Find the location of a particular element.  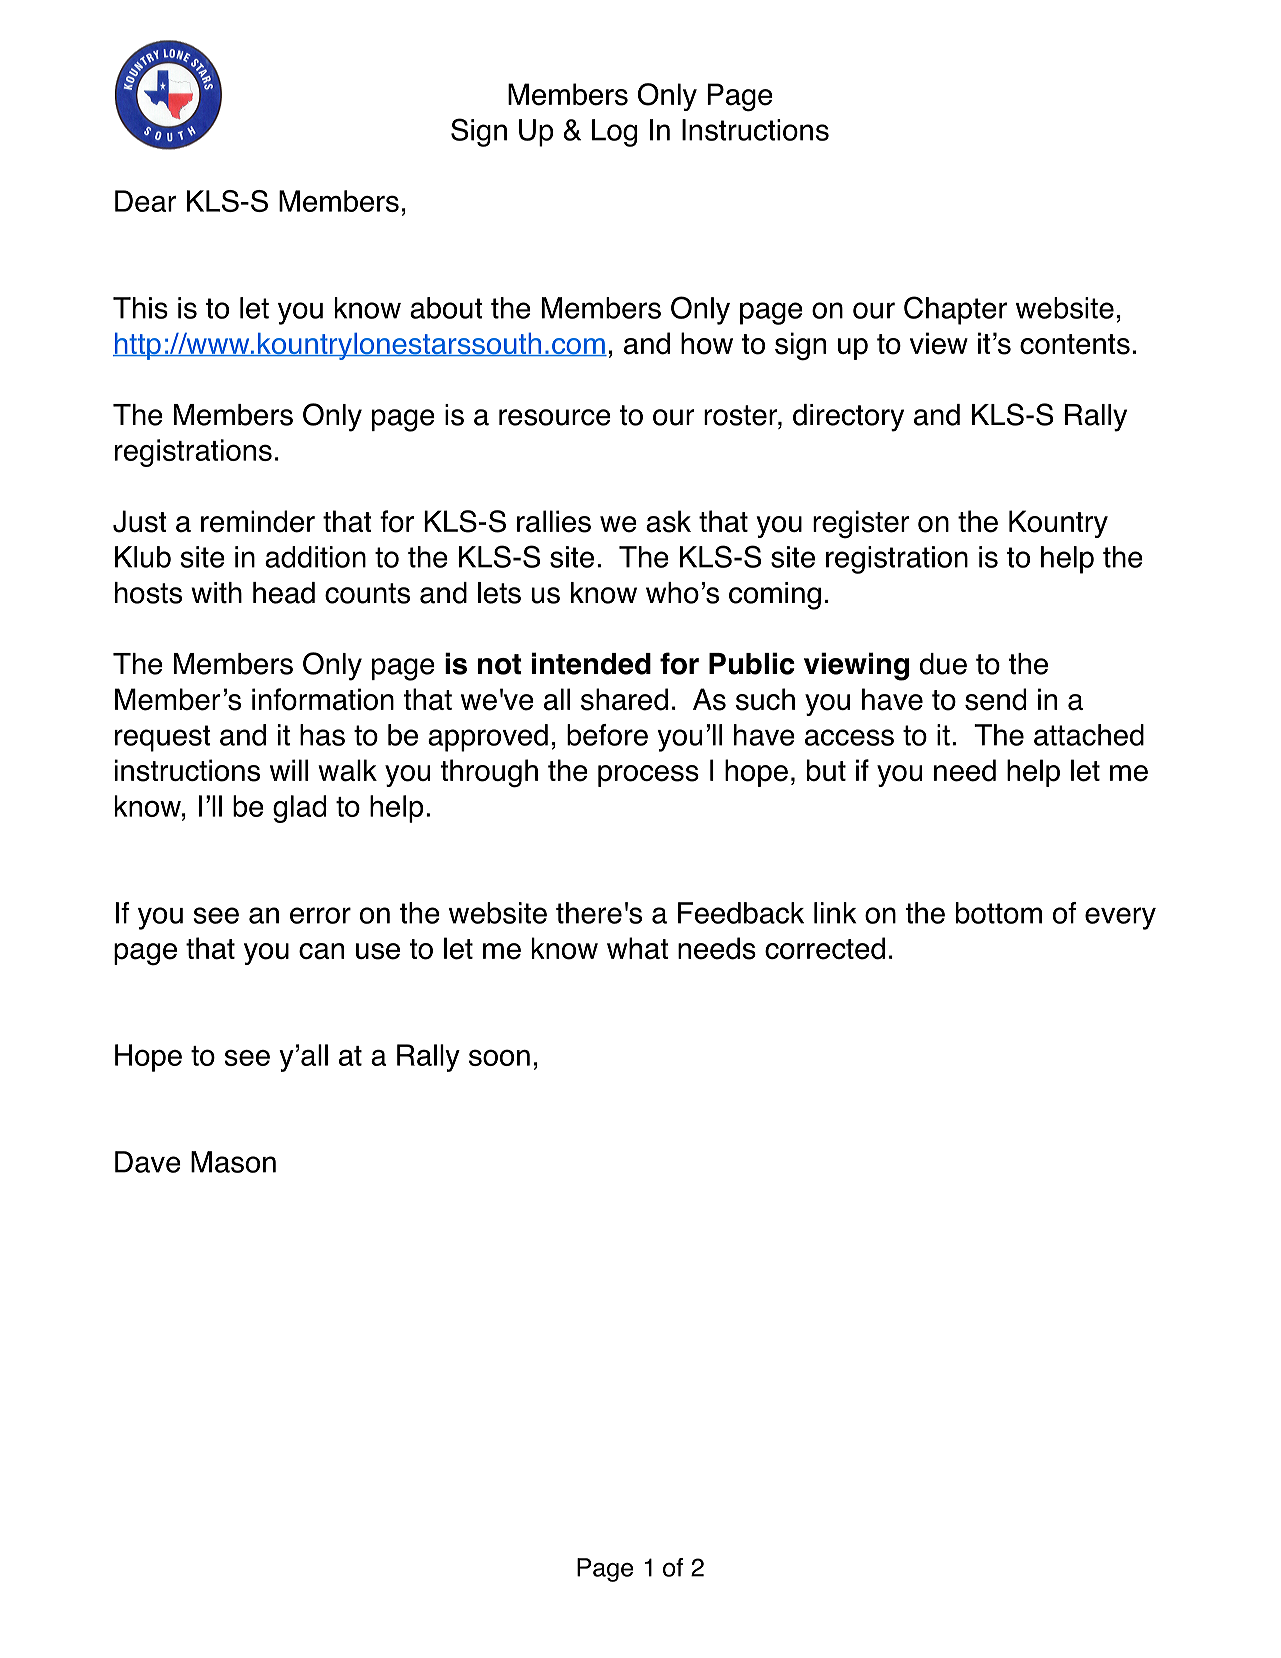

Chapter is located at coordinates (955, 310).
